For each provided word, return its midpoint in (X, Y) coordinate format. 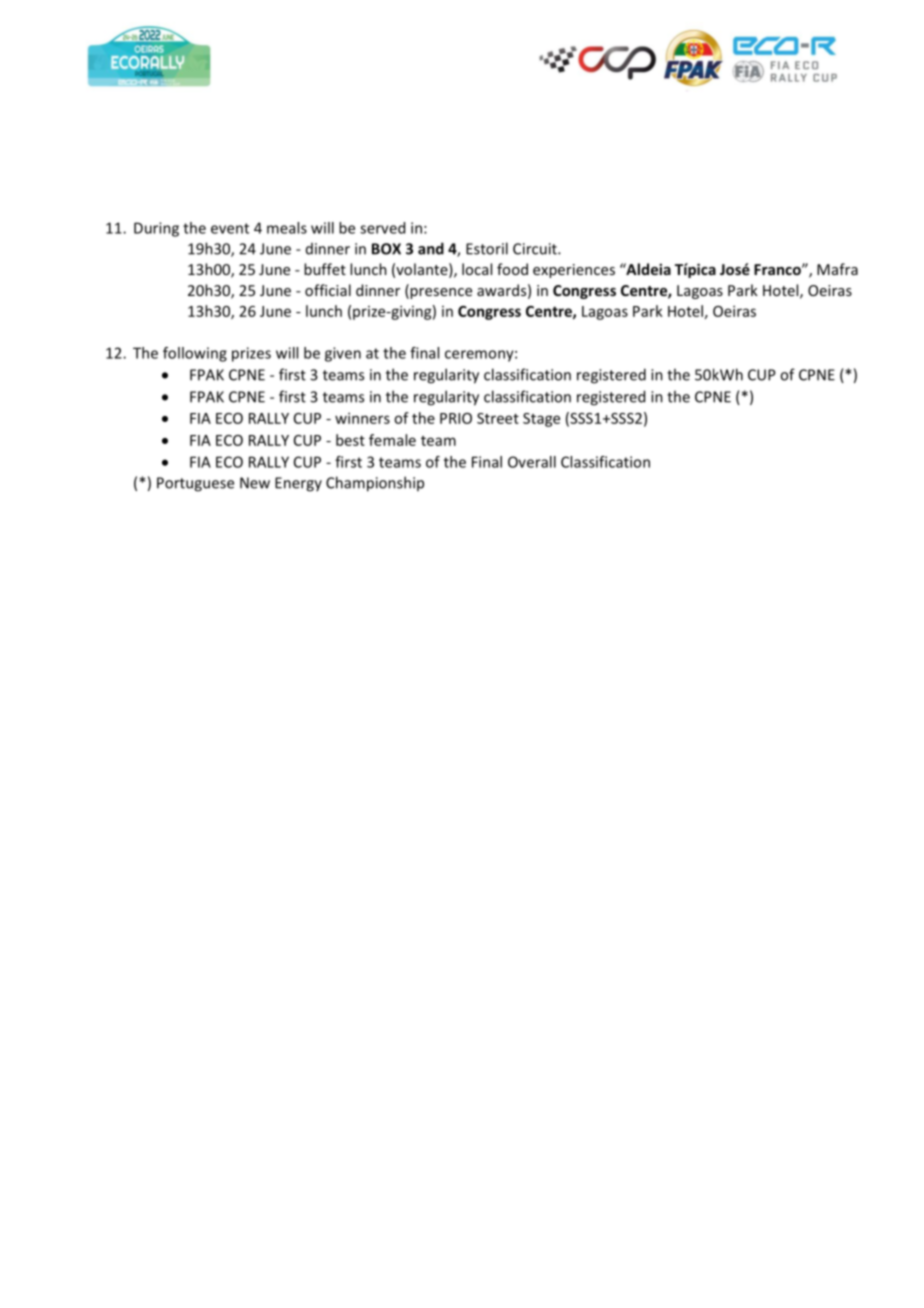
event (230, 228)
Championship (375, 484)
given (343, 354)
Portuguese (195, 484)
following (195, 354)
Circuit (536, 249)
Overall (532, 462)
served (382, 228)
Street (498, 418)
